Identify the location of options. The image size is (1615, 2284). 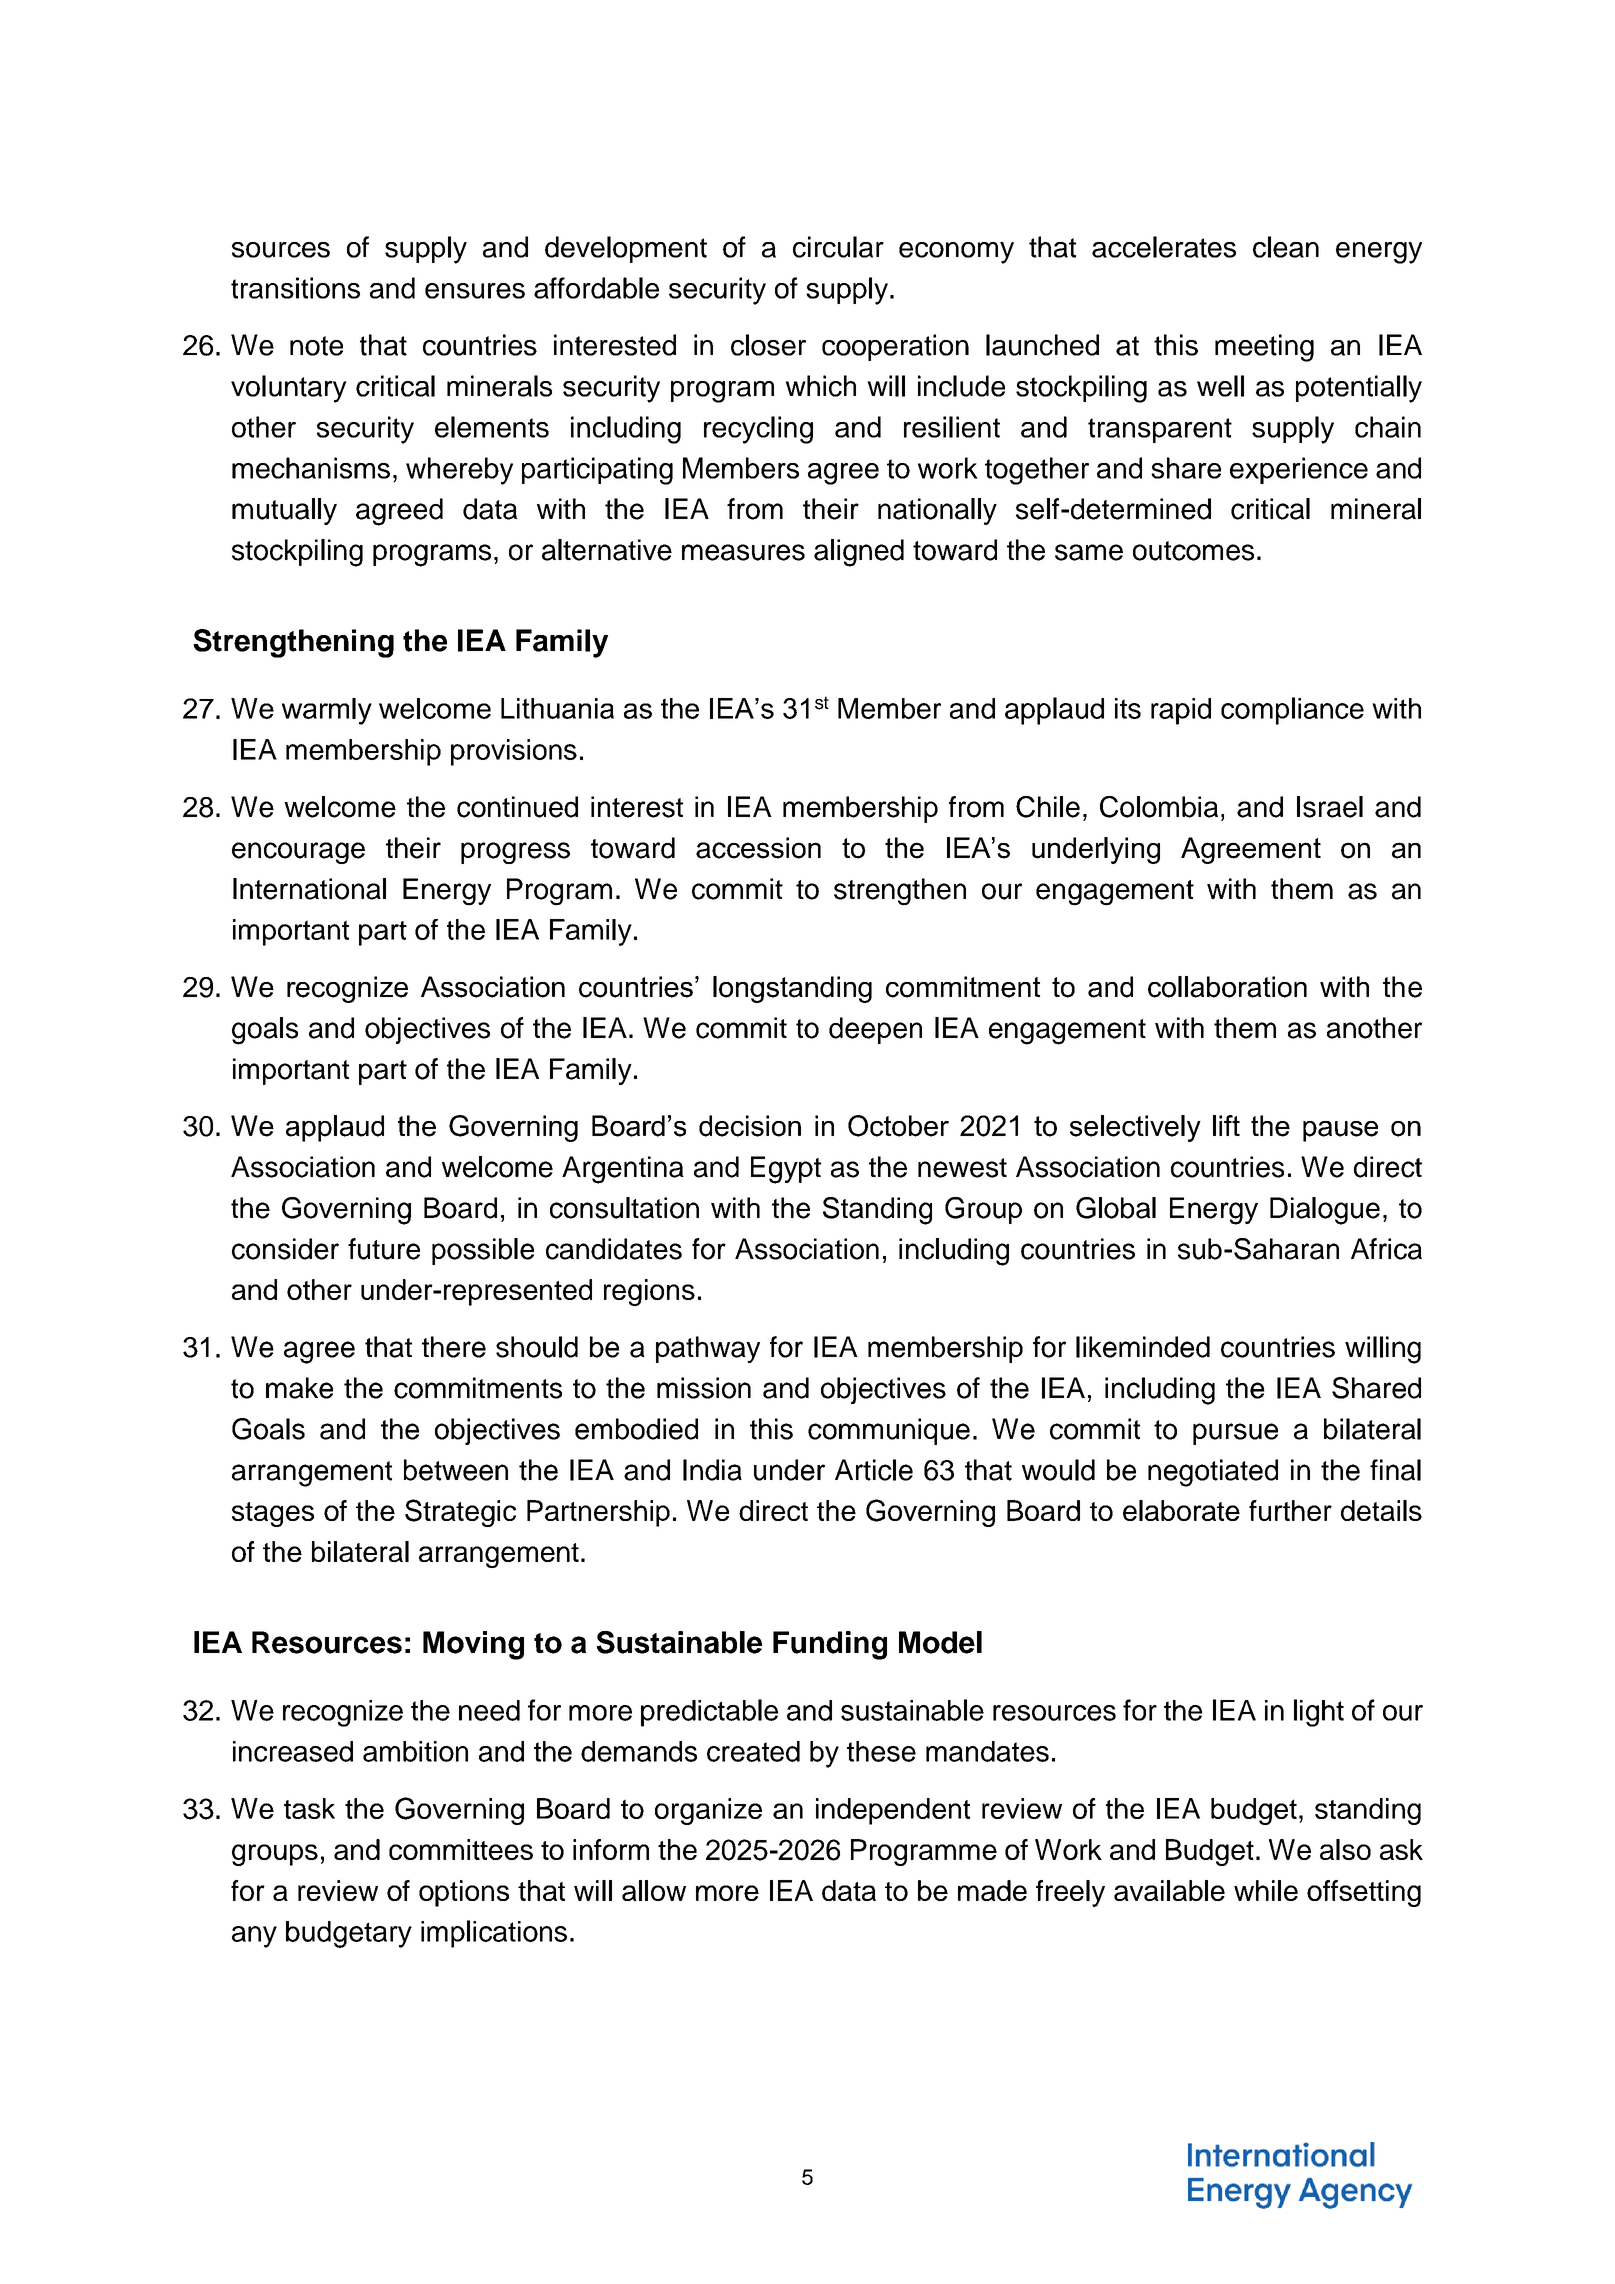
(464, 1893).
